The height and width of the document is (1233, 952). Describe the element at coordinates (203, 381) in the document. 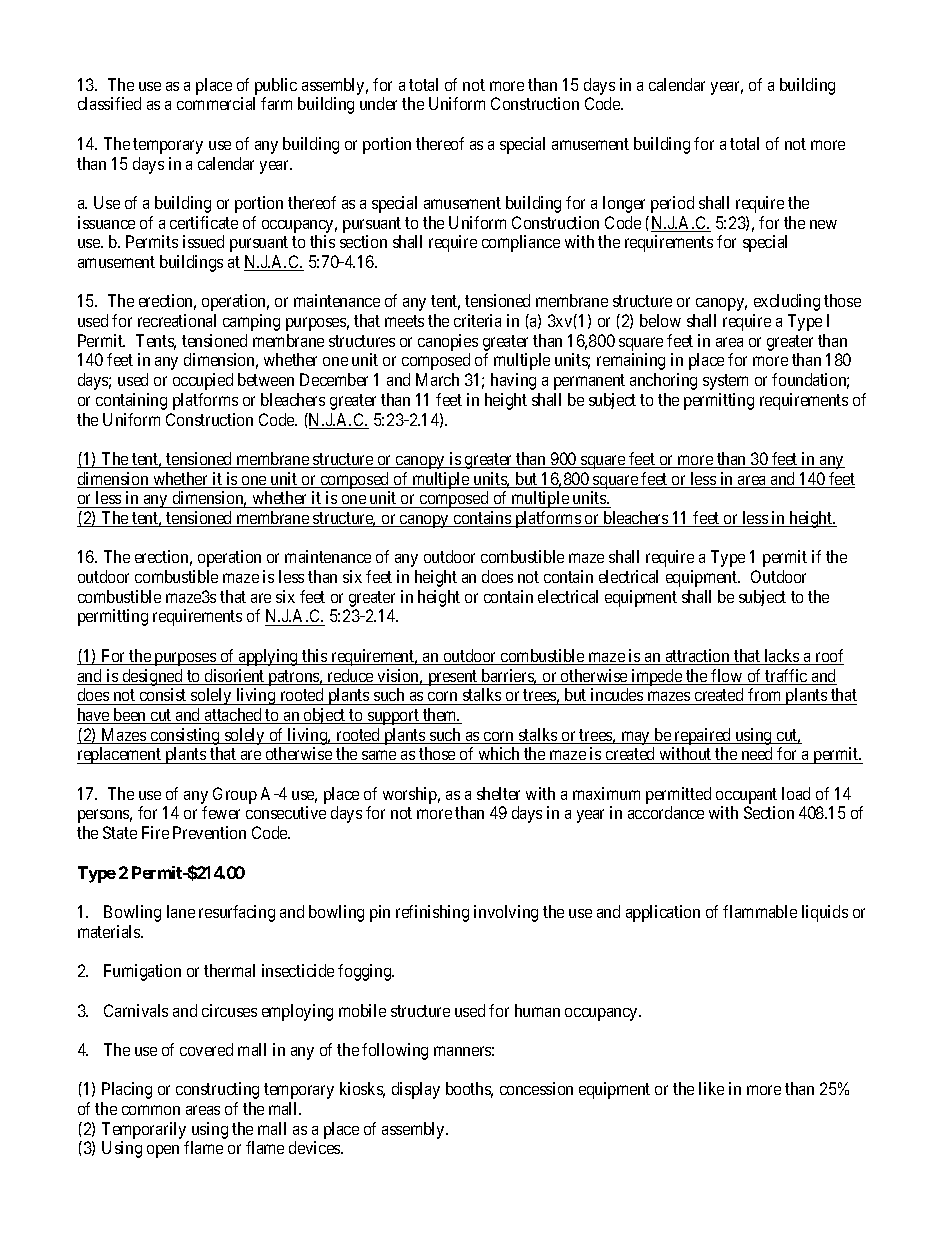

I see `occupied` at that location.
